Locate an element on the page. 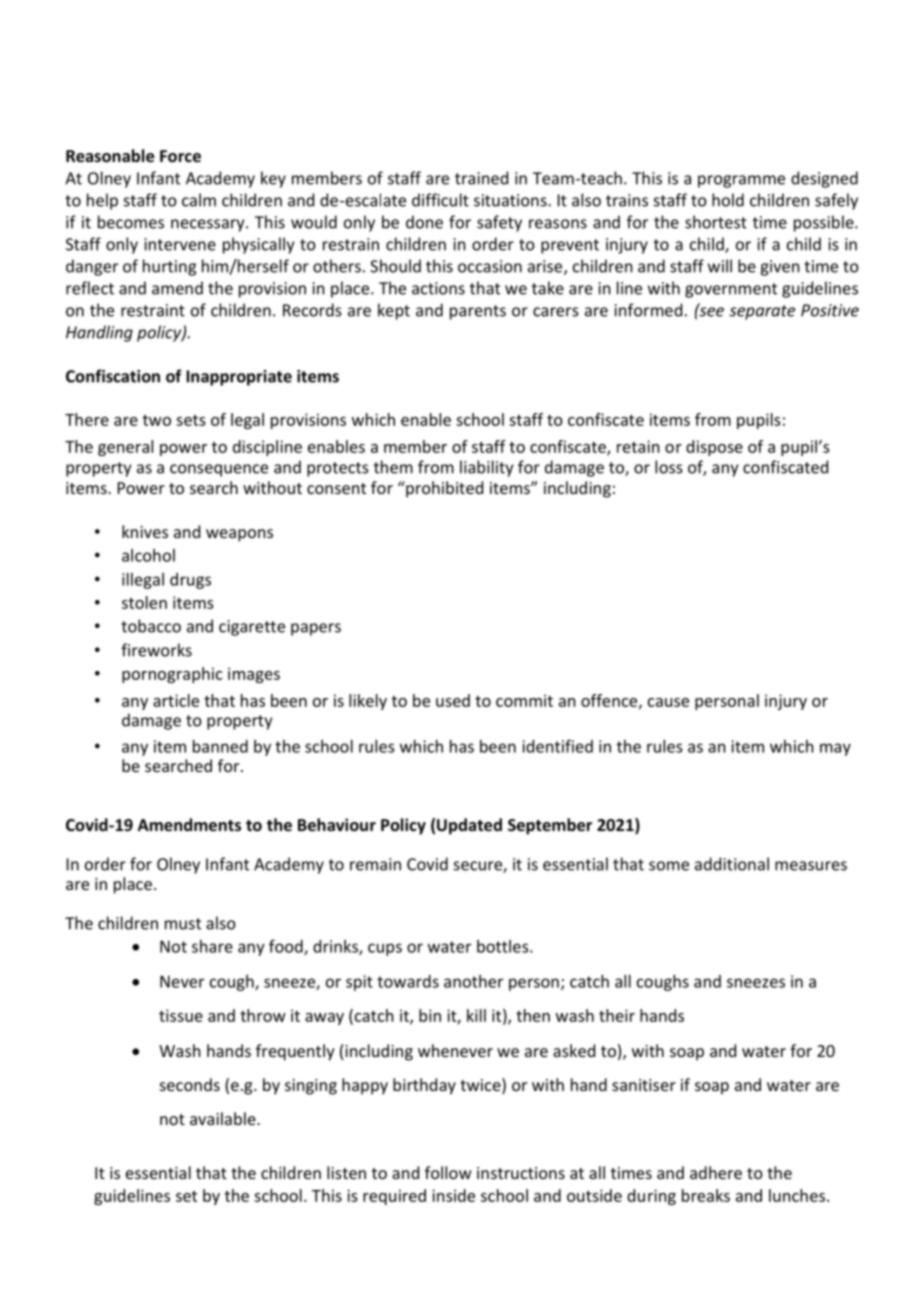 This page has width=924, height=1309. adhere is located at coordinates (716, 1172).
